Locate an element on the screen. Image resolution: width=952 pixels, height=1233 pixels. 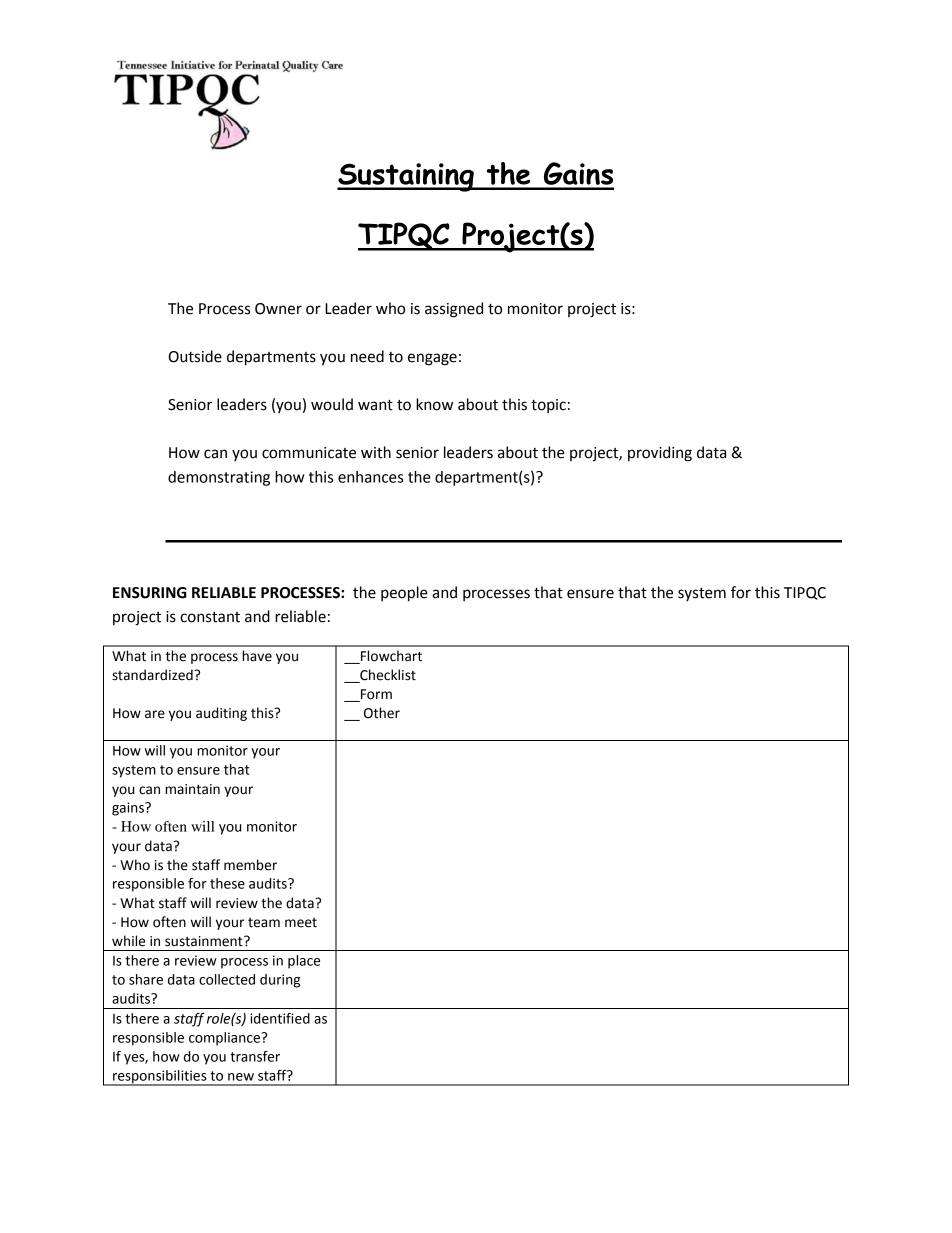
assigned is located at coordinates (454, 310).
